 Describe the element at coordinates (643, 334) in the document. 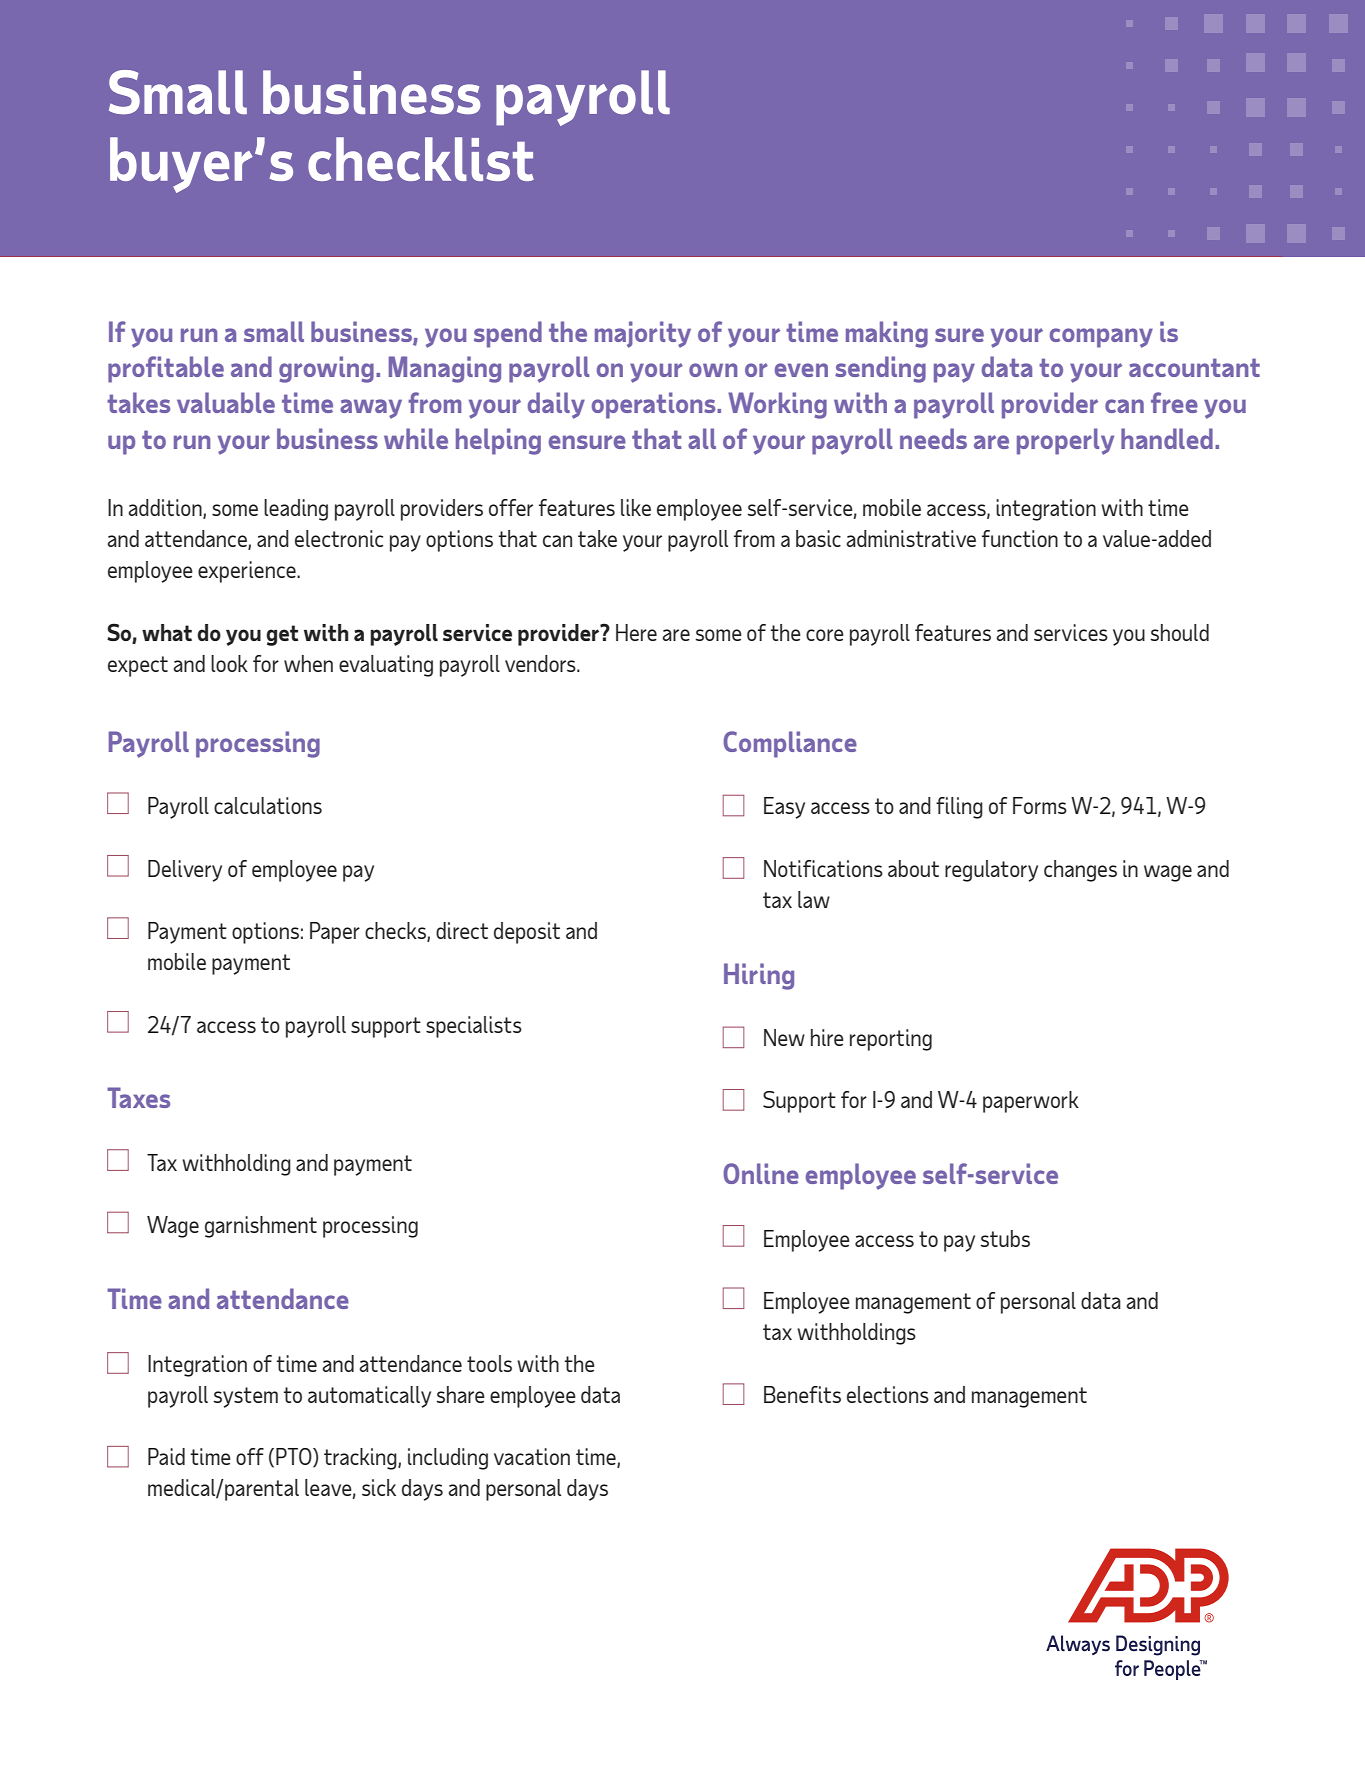

I see `majority` at that location.
